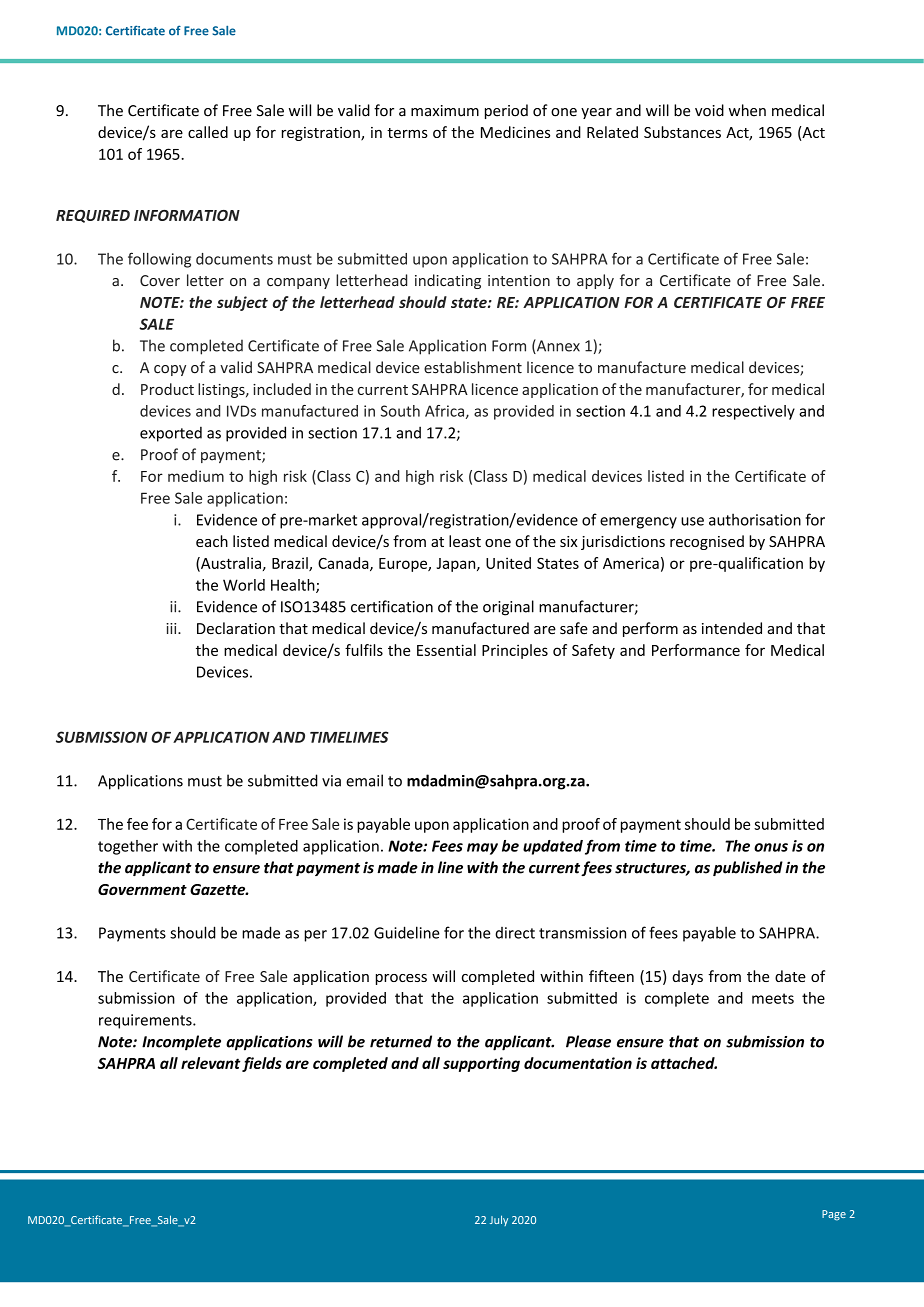  I want to click on copy, so click(170, 370).
